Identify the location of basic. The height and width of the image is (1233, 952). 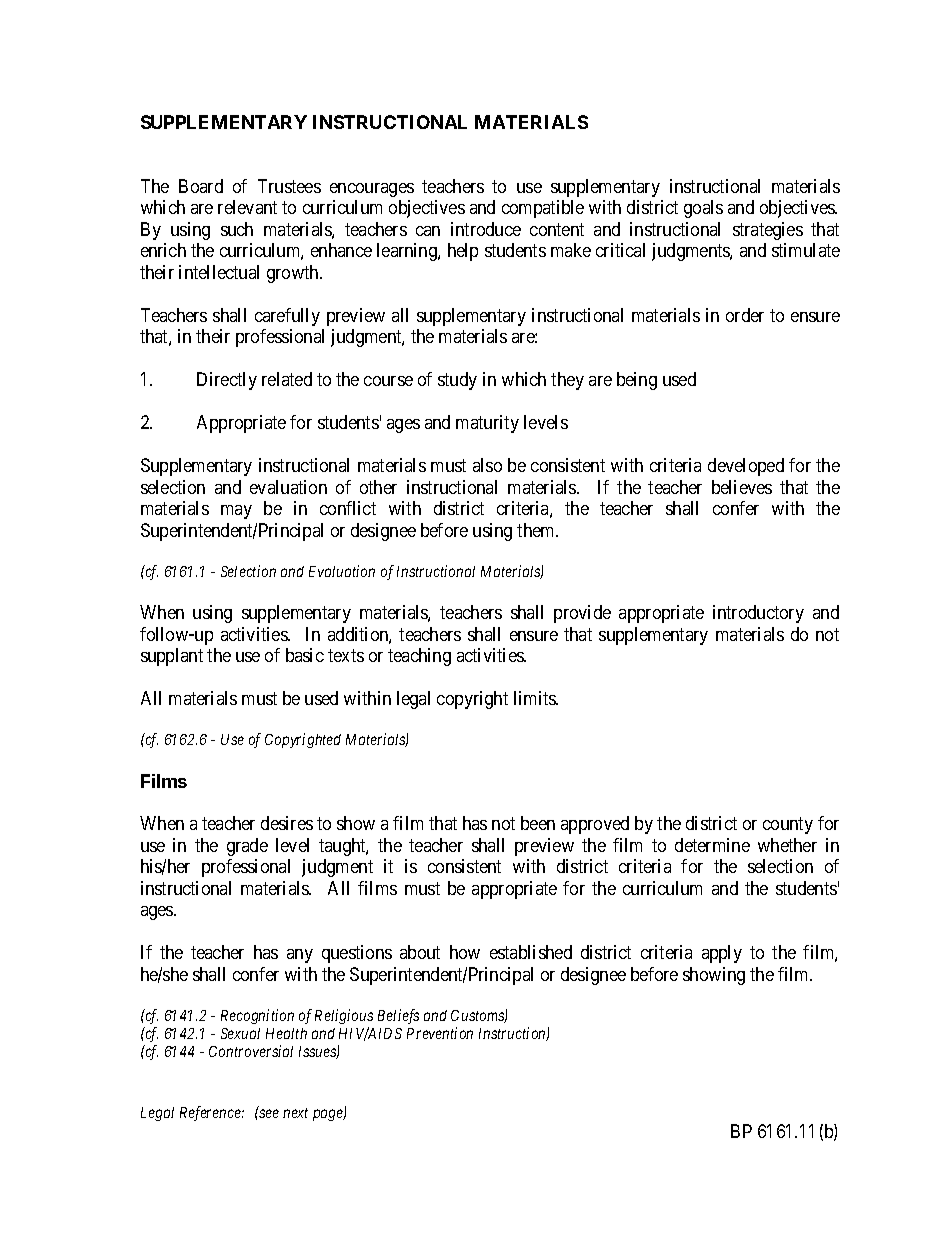
(305, 655).
